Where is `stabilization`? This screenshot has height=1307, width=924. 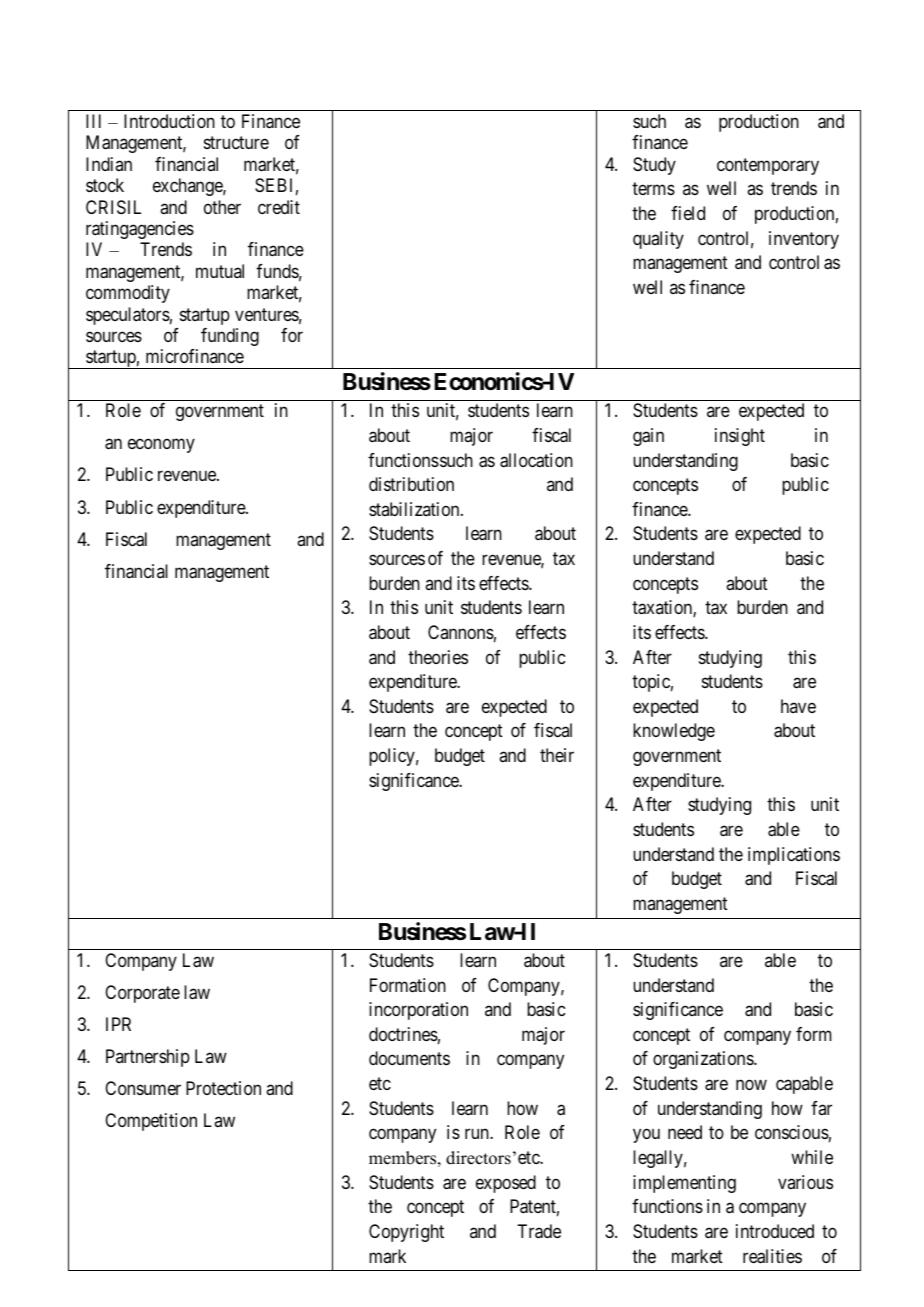 stabilization is located at coordinates (415, 509).
